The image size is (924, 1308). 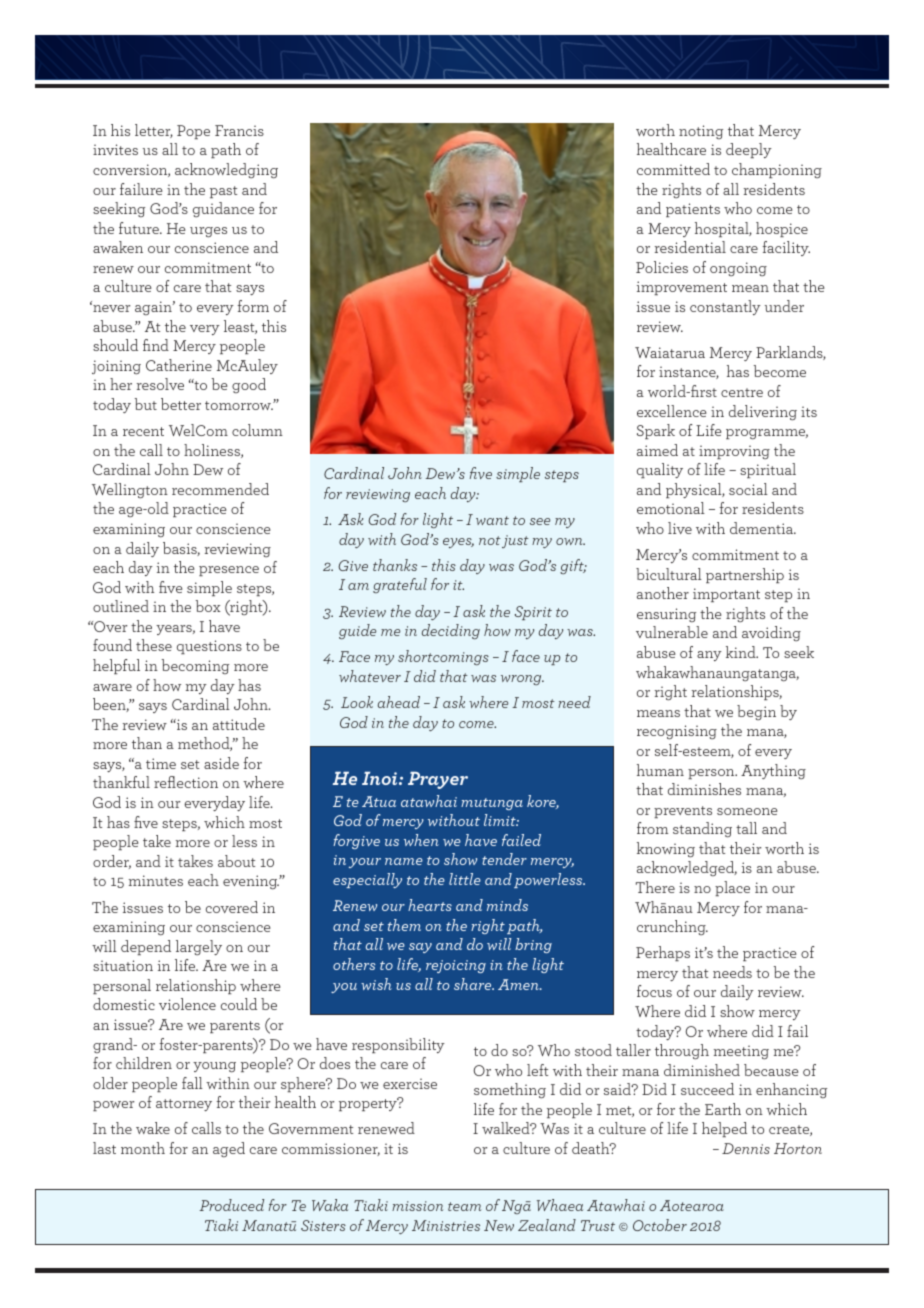 What do you see at coordinates (443, 657) in the image?
I see `shortcomings` at bounding box center [443, 657].
